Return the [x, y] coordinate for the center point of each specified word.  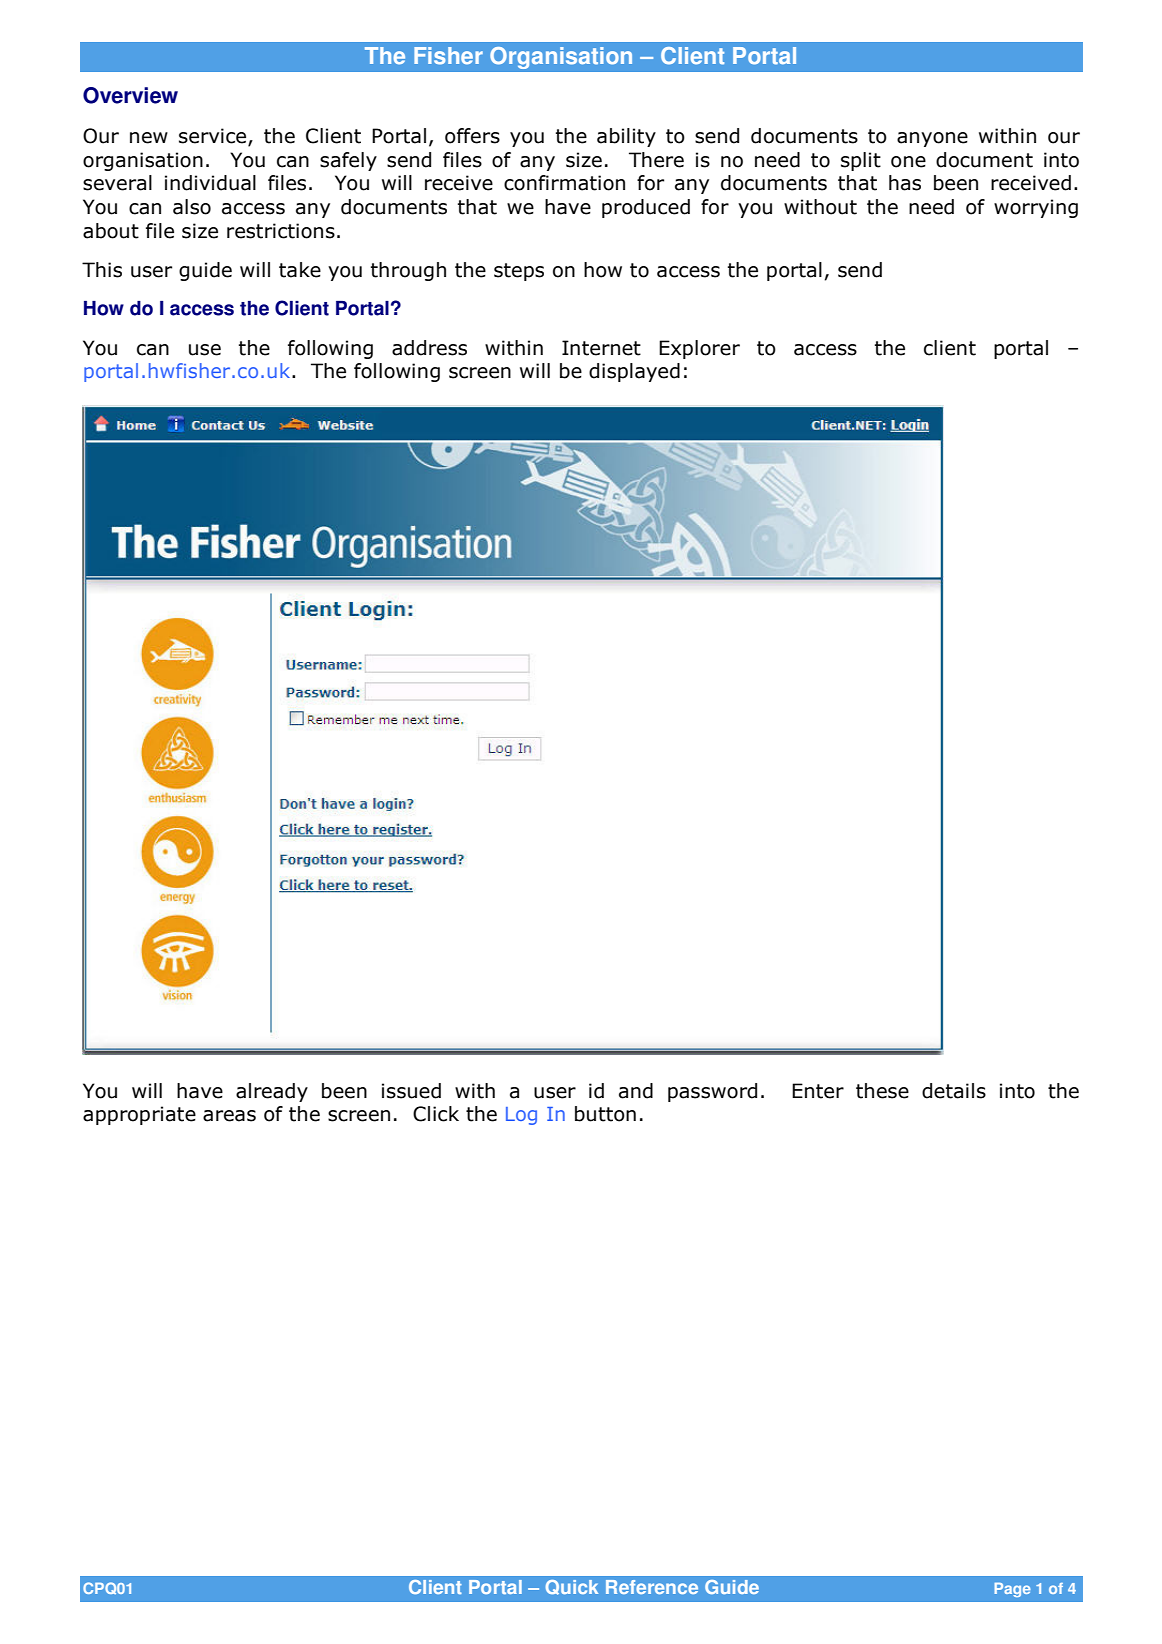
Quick [571, 1587]
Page [1012, 1590]
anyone [932, 139]
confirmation [564, 183]
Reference [652, 1587]
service [214, 137]
